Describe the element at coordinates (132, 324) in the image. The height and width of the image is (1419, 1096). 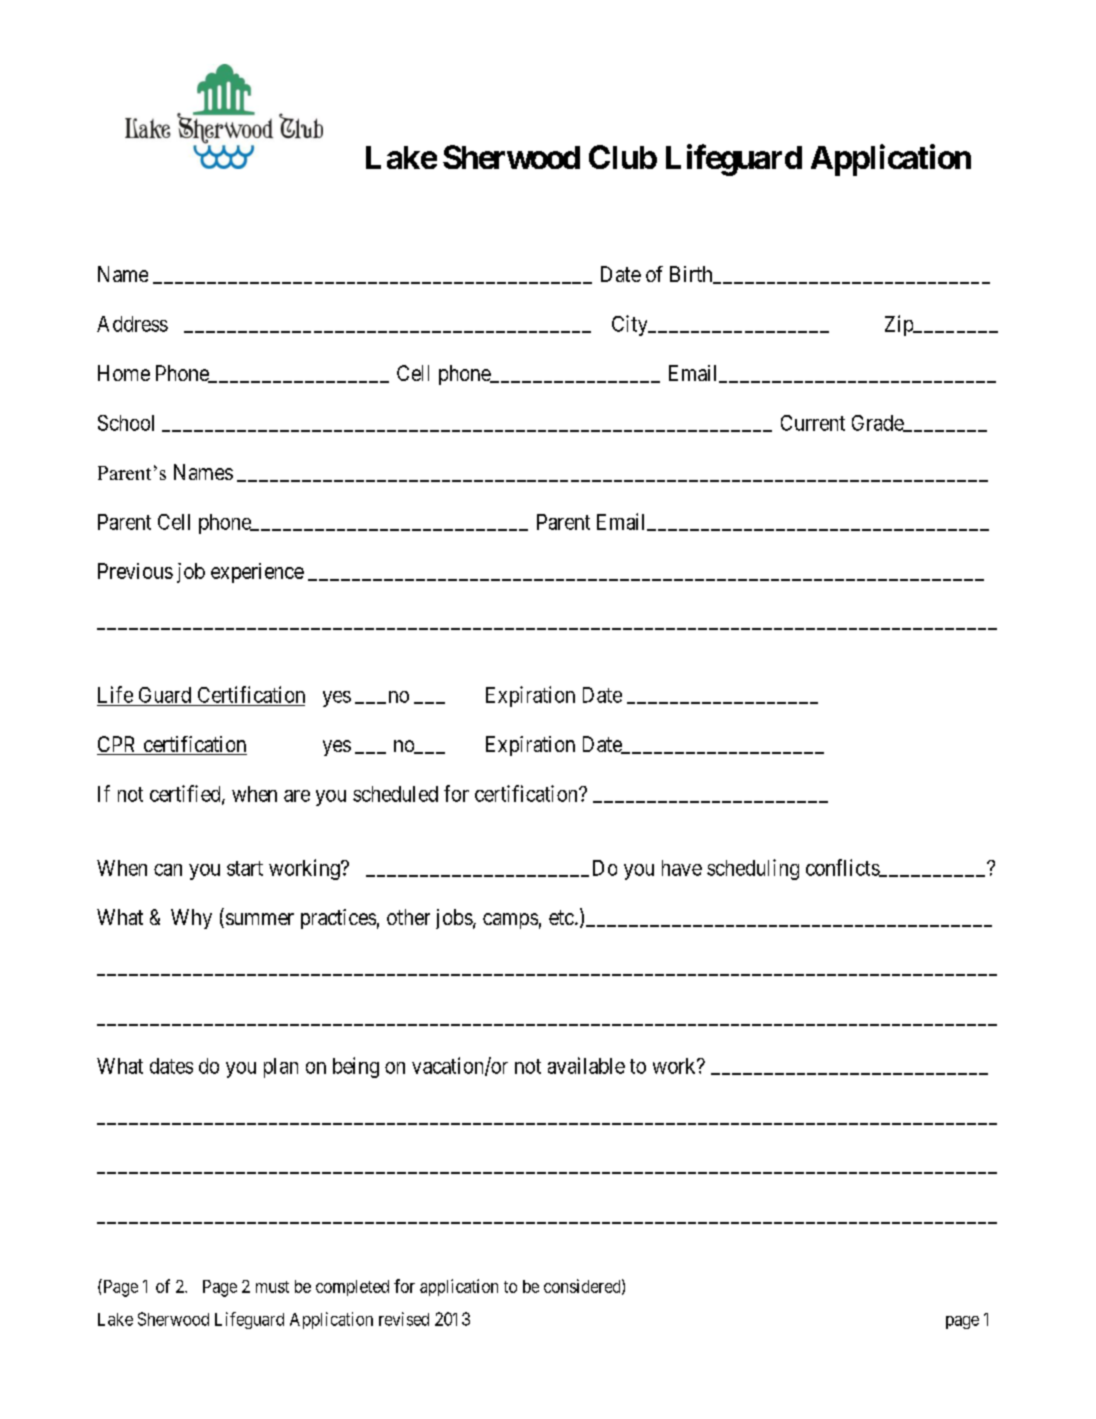
I see `Address` at that location.
